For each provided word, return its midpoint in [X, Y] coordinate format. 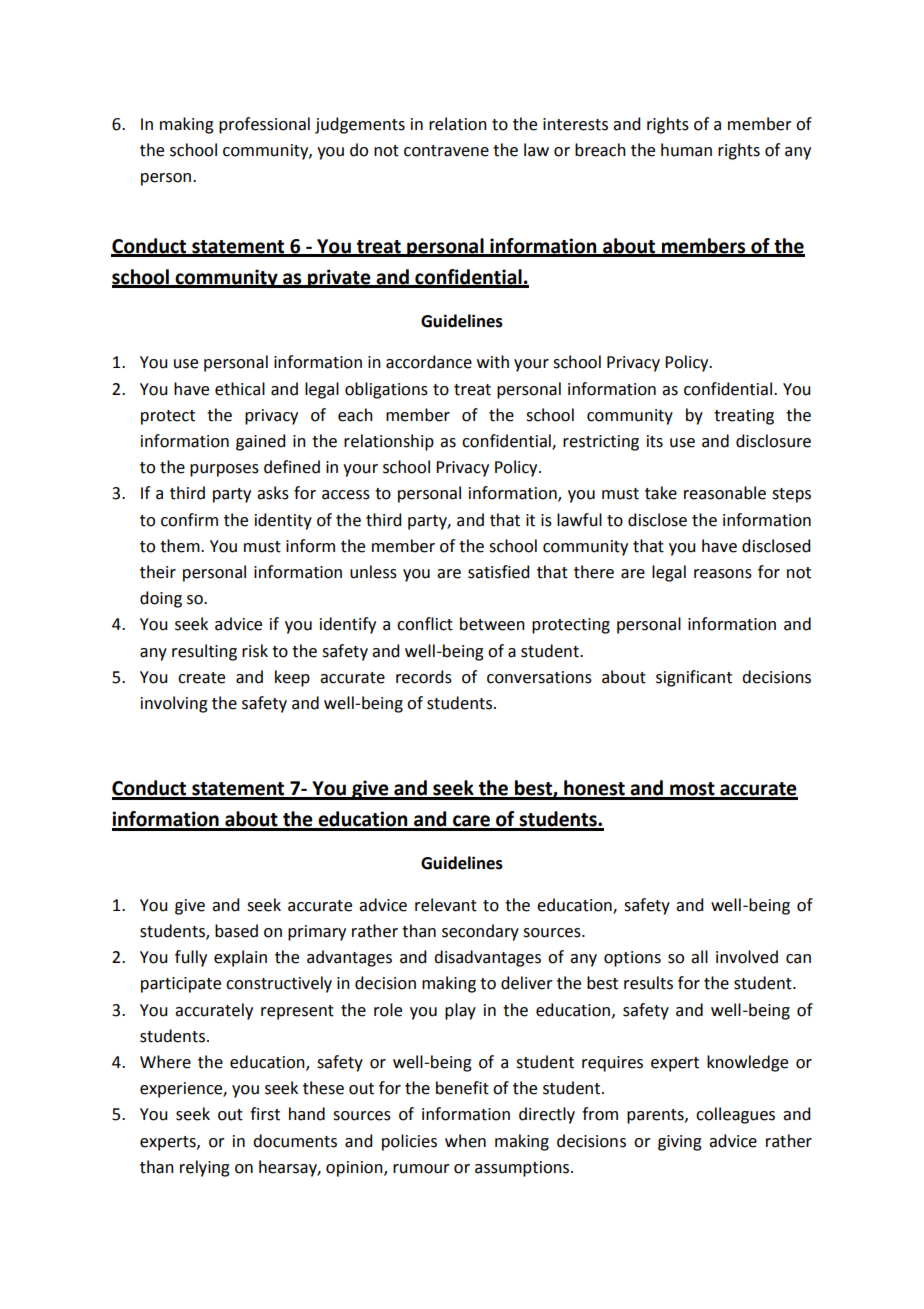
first [265, 1114]
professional [264, 125]
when [465, 1141]
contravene [446, 151]
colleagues [735, 1115]
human [686, 150]
